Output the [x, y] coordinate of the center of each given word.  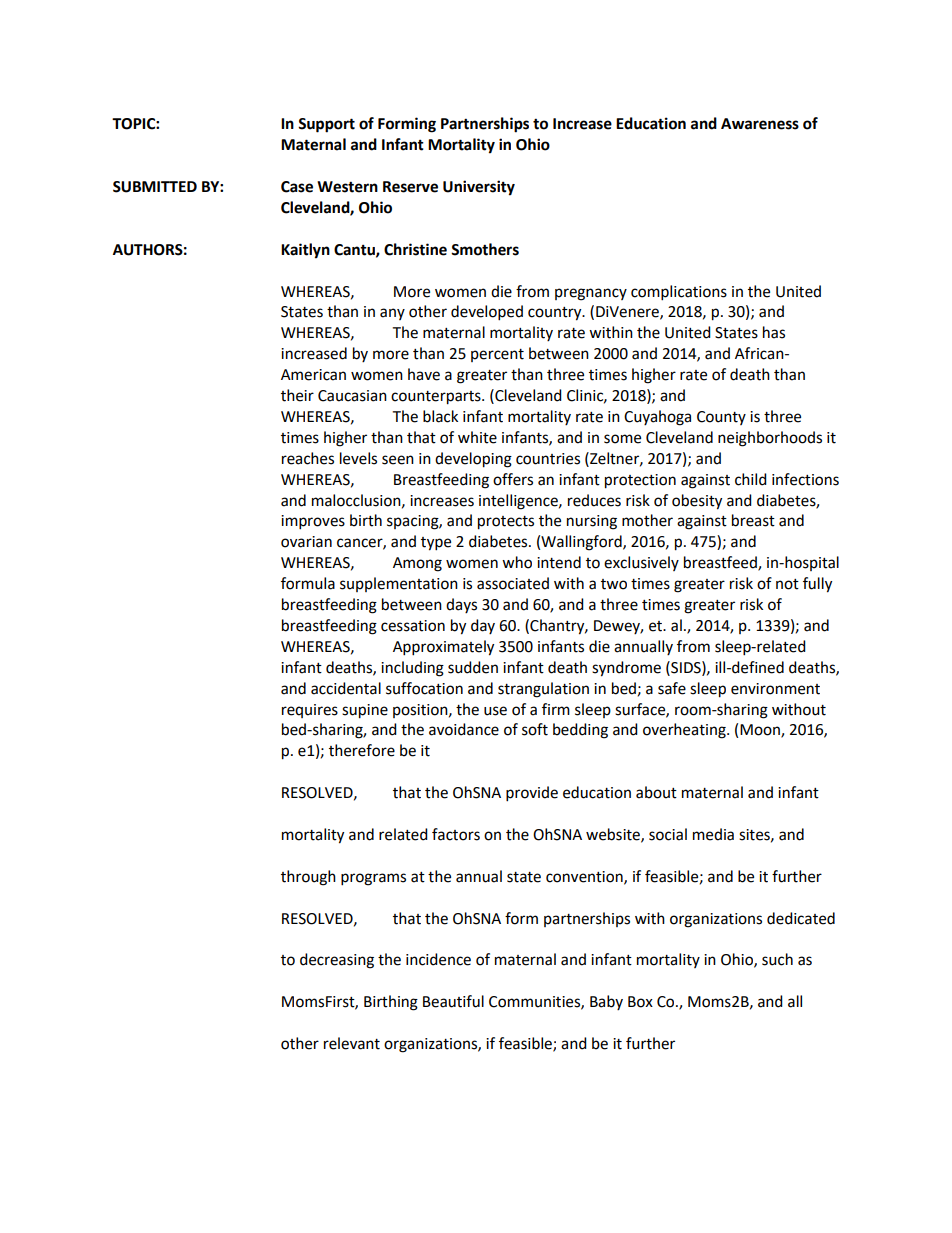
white [477, 437]
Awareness [760, 124]
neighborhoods [770, 439]
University [479, 188]
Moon [761, 731]
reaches [308, 458]
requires [310, 711]
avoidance [464, 729]
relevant [352, 1043]
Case [297, 187]
